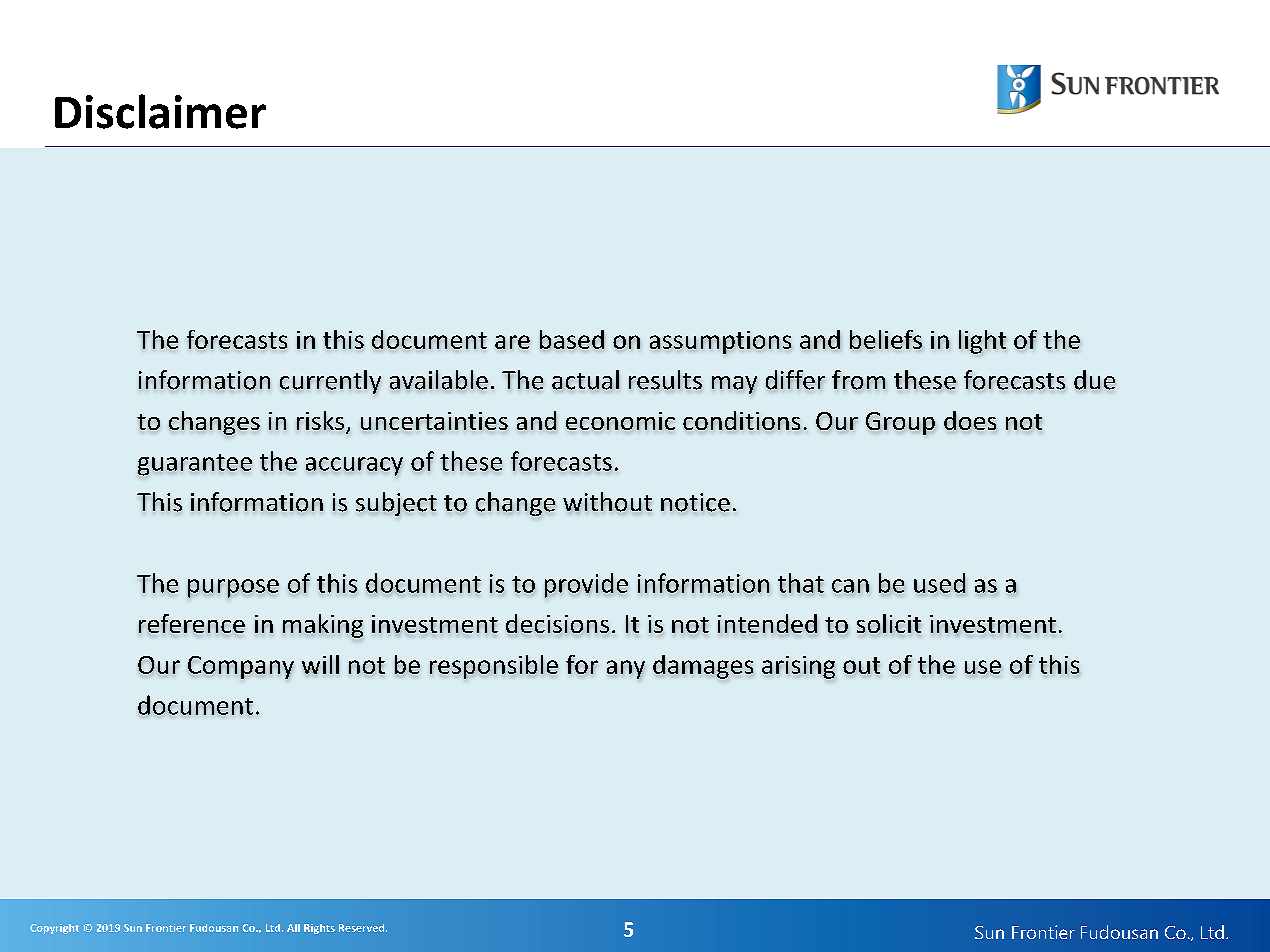  Describe the element at coordinates (572, 339) in the screenshot. I see `based` at that location.
